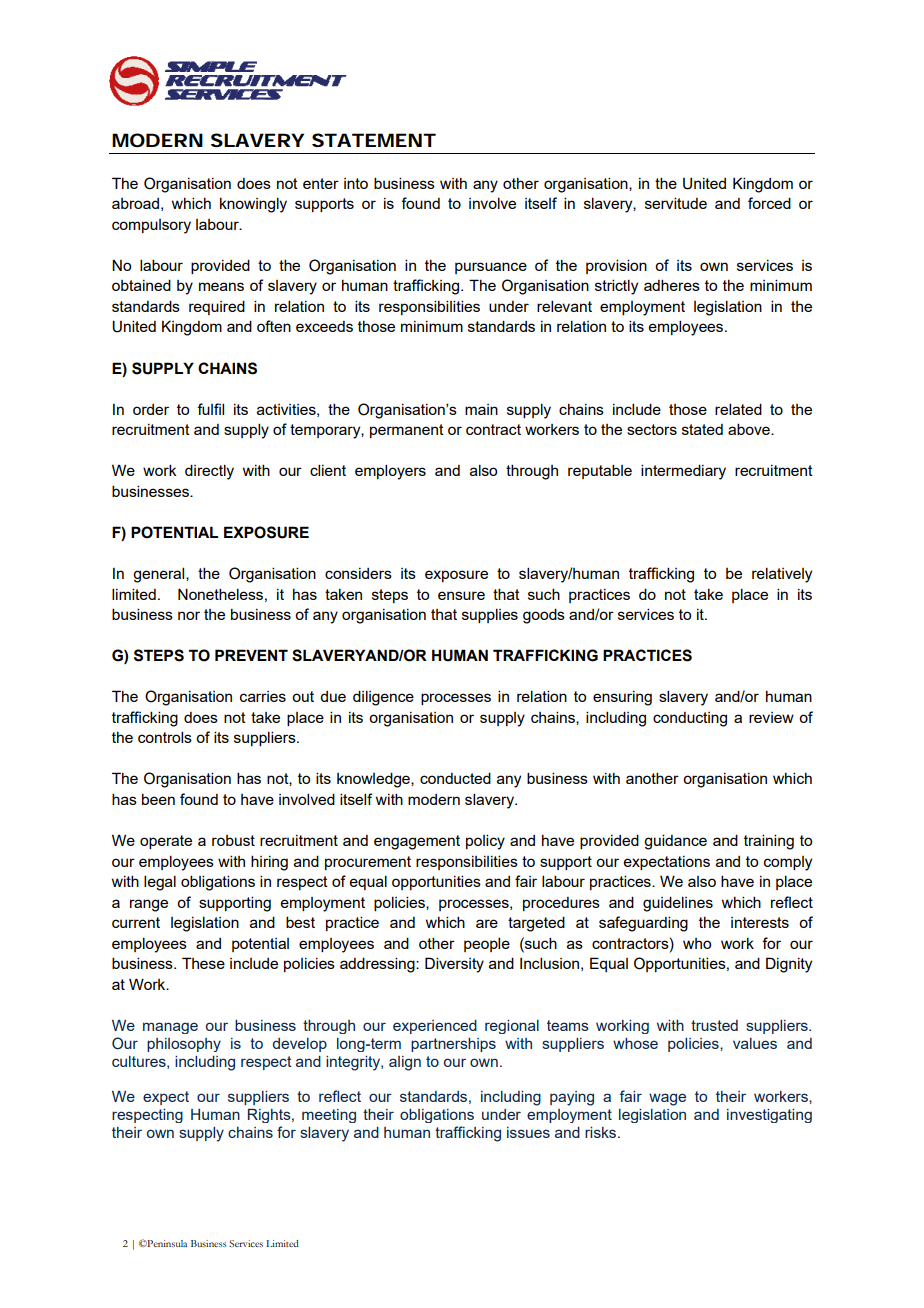  Describe the element at coordinates (453, 1045) in the page. I see `partnerships` at that location.
